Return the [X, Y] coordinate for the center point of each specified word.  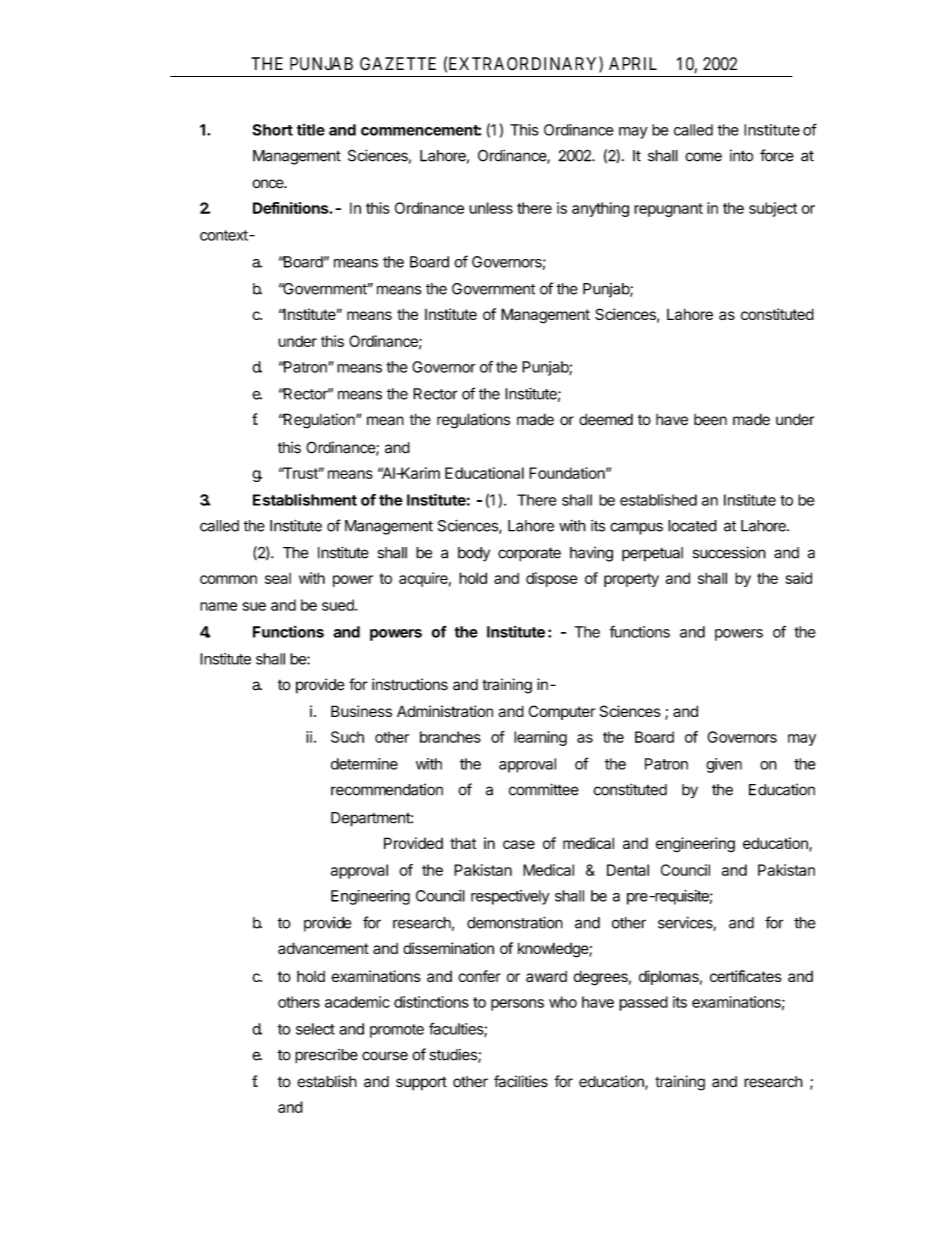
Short [272, 130]
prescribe [326, 1056]
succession [729, 552]
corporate [529, 554]
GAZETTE [398, 64]
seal [278, 578]
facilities [521, 1081]
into [741, 155]
